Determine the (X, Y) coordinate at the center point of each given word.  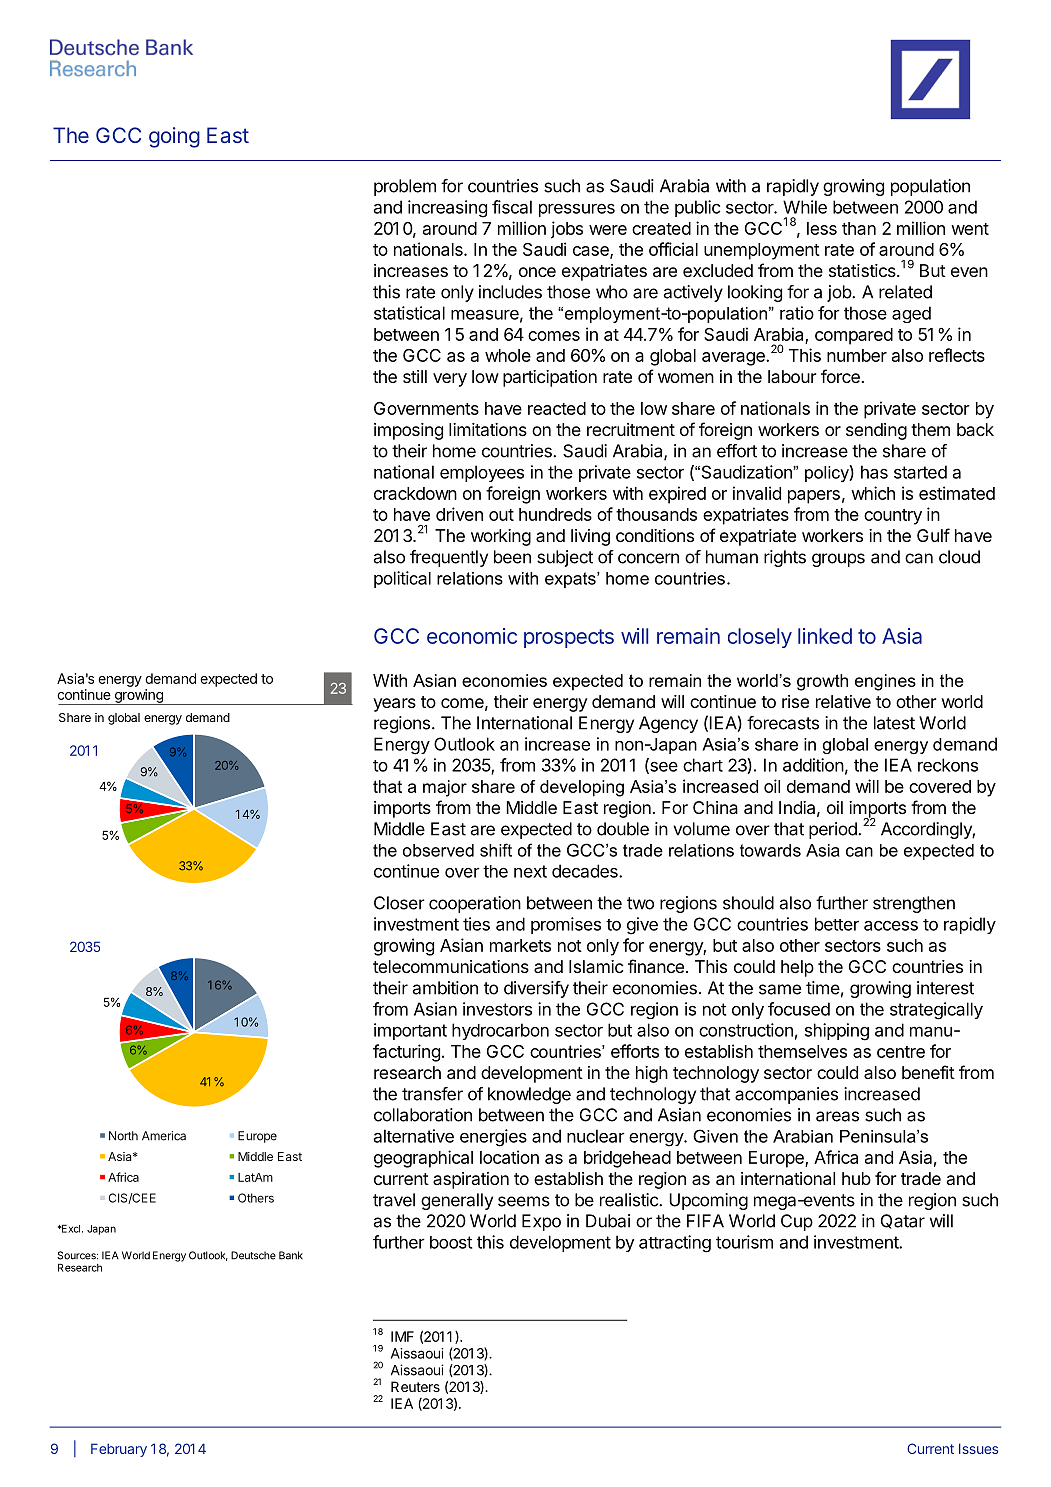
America (164, 1136)
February (119, 1450)
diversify (536, 989)
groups (838, 560)
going (174, 137)
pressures (577, 210)
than (859, 228)
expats (571, 580)
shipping (837, 1032)
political (402, 579)
